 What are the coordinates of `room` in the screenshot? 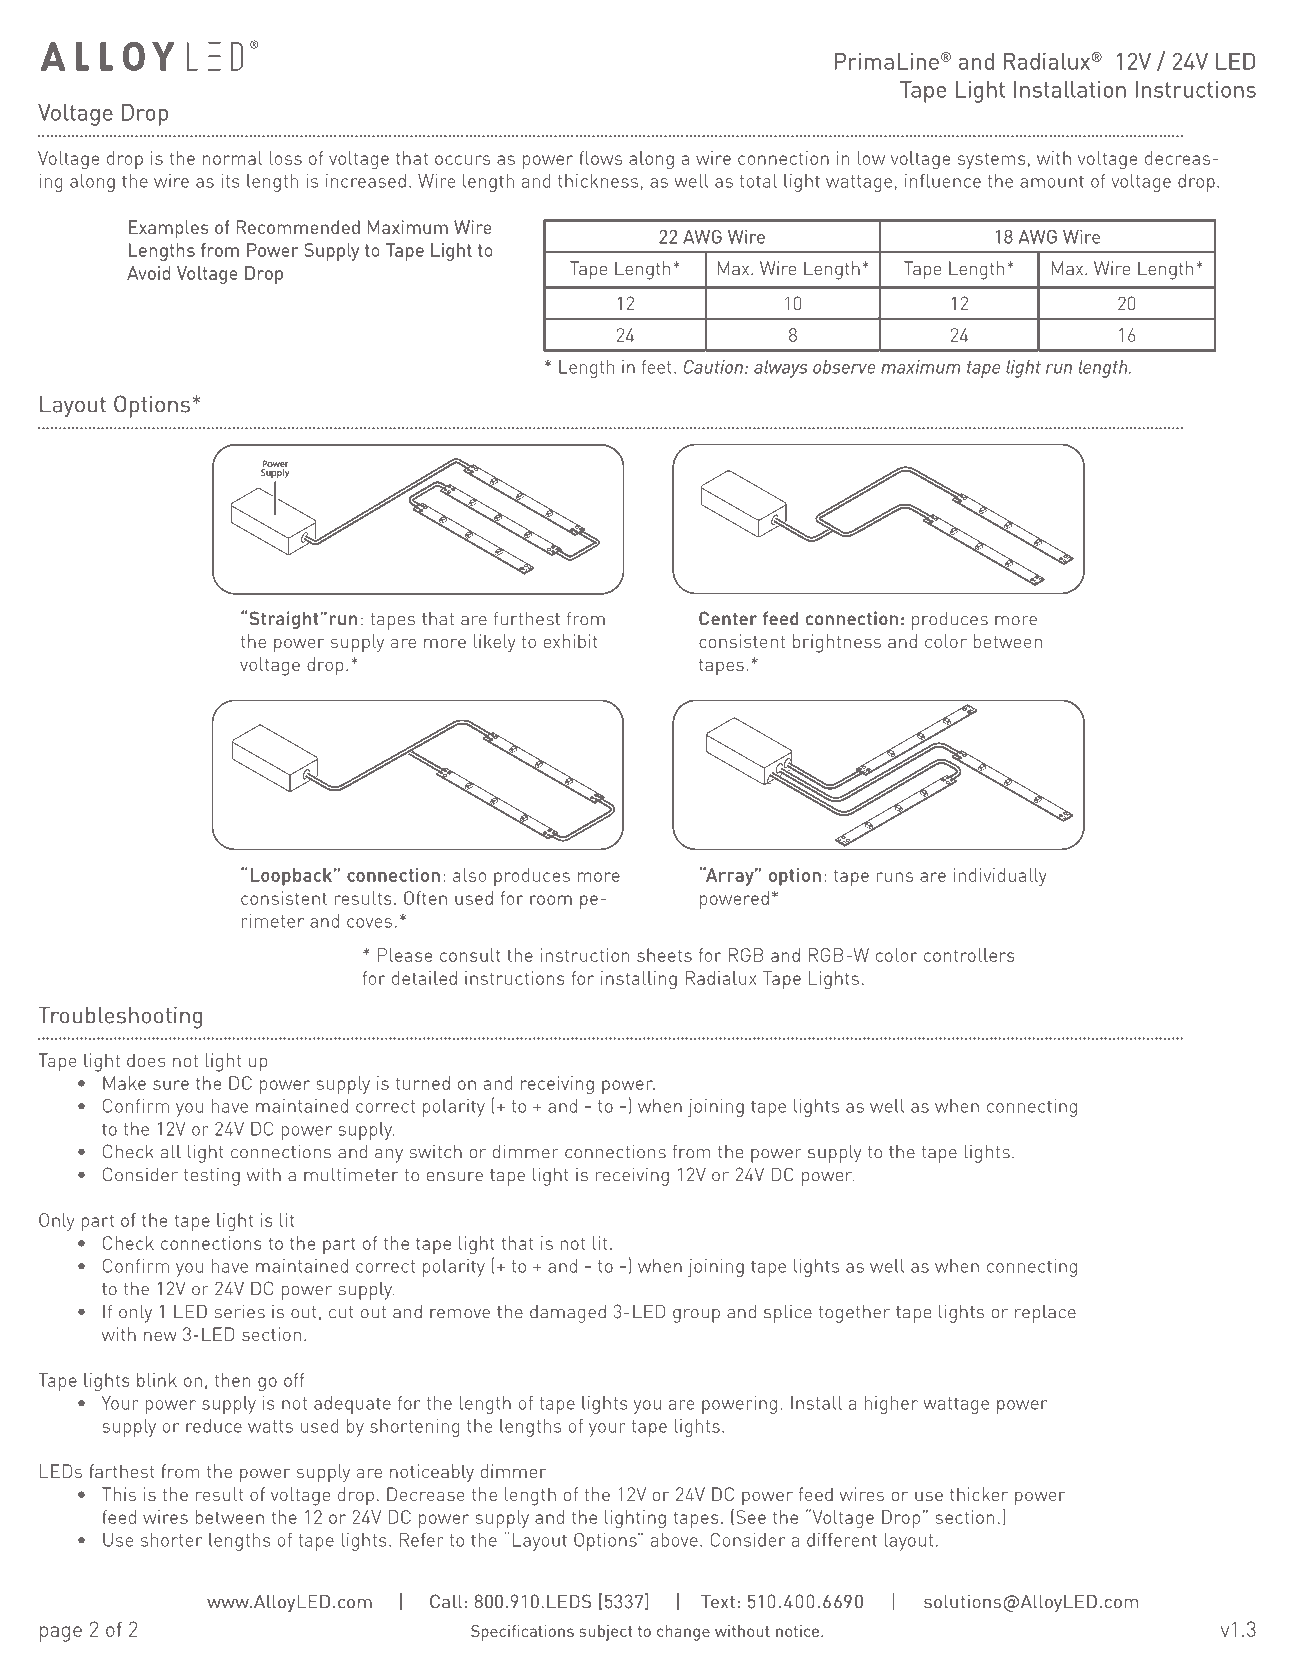 It's located at (551, 900).
